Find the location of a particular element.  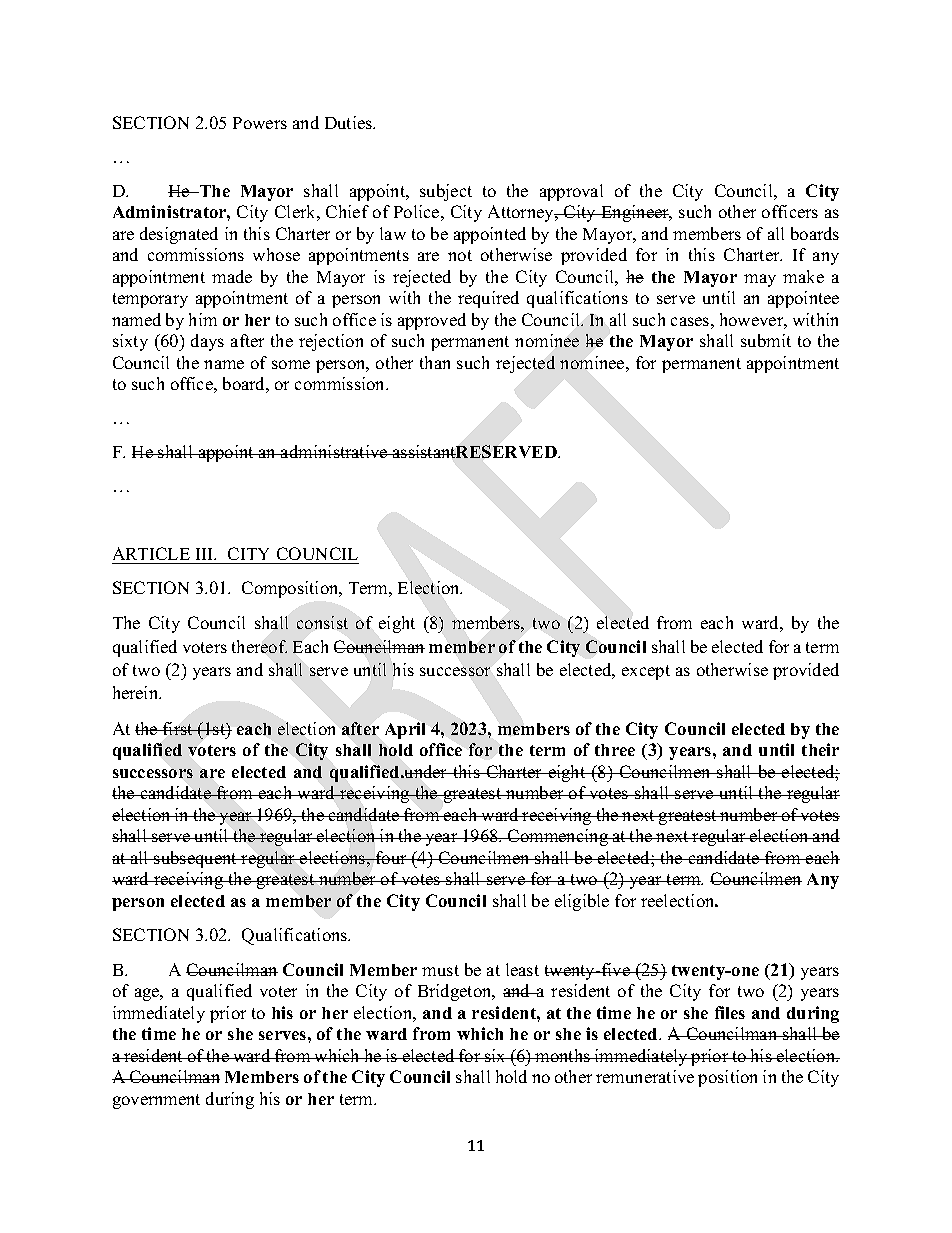

except is located at coordinates (646, 672).
